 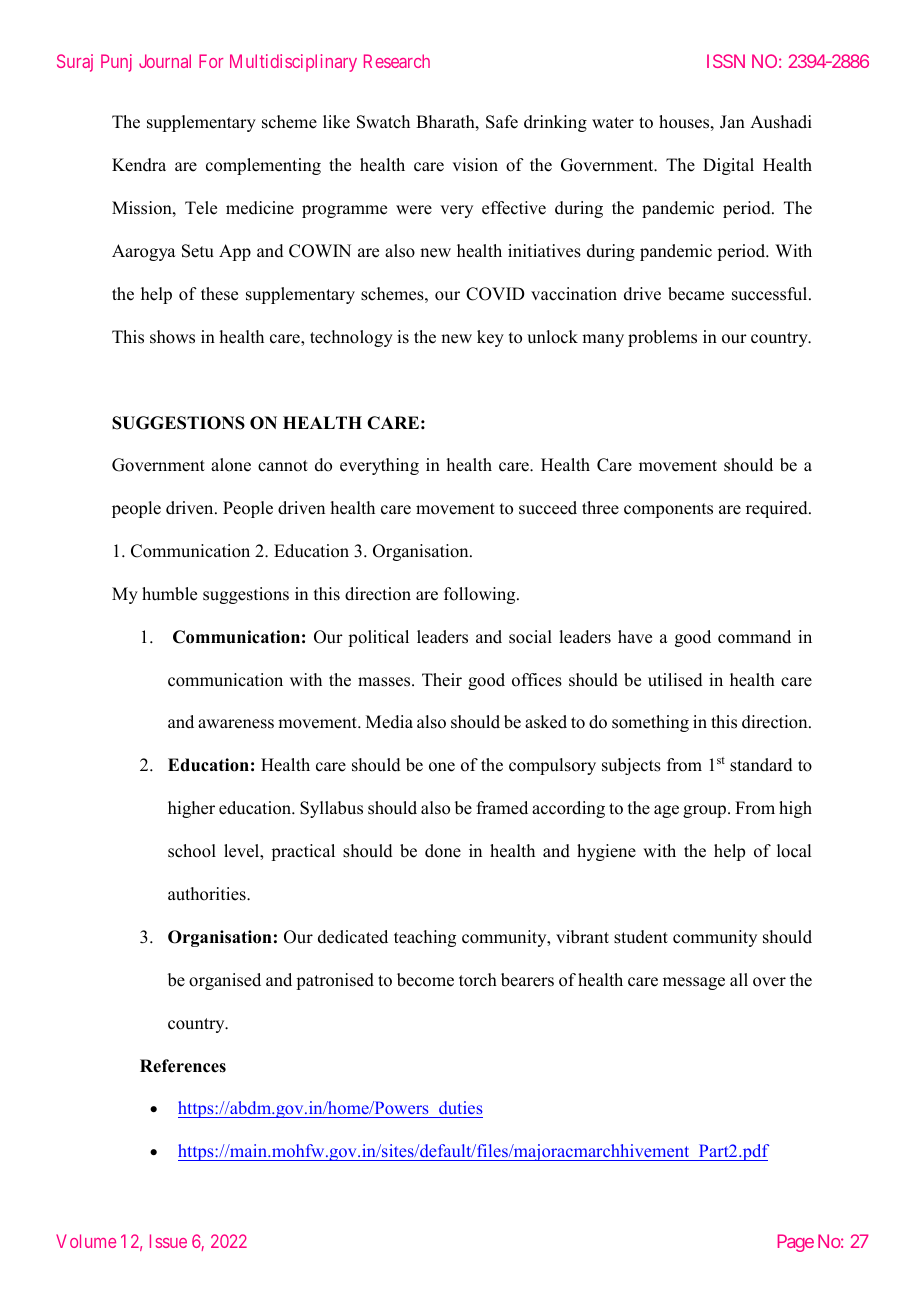 I want to click on organised, so click(x=225, y=981).
